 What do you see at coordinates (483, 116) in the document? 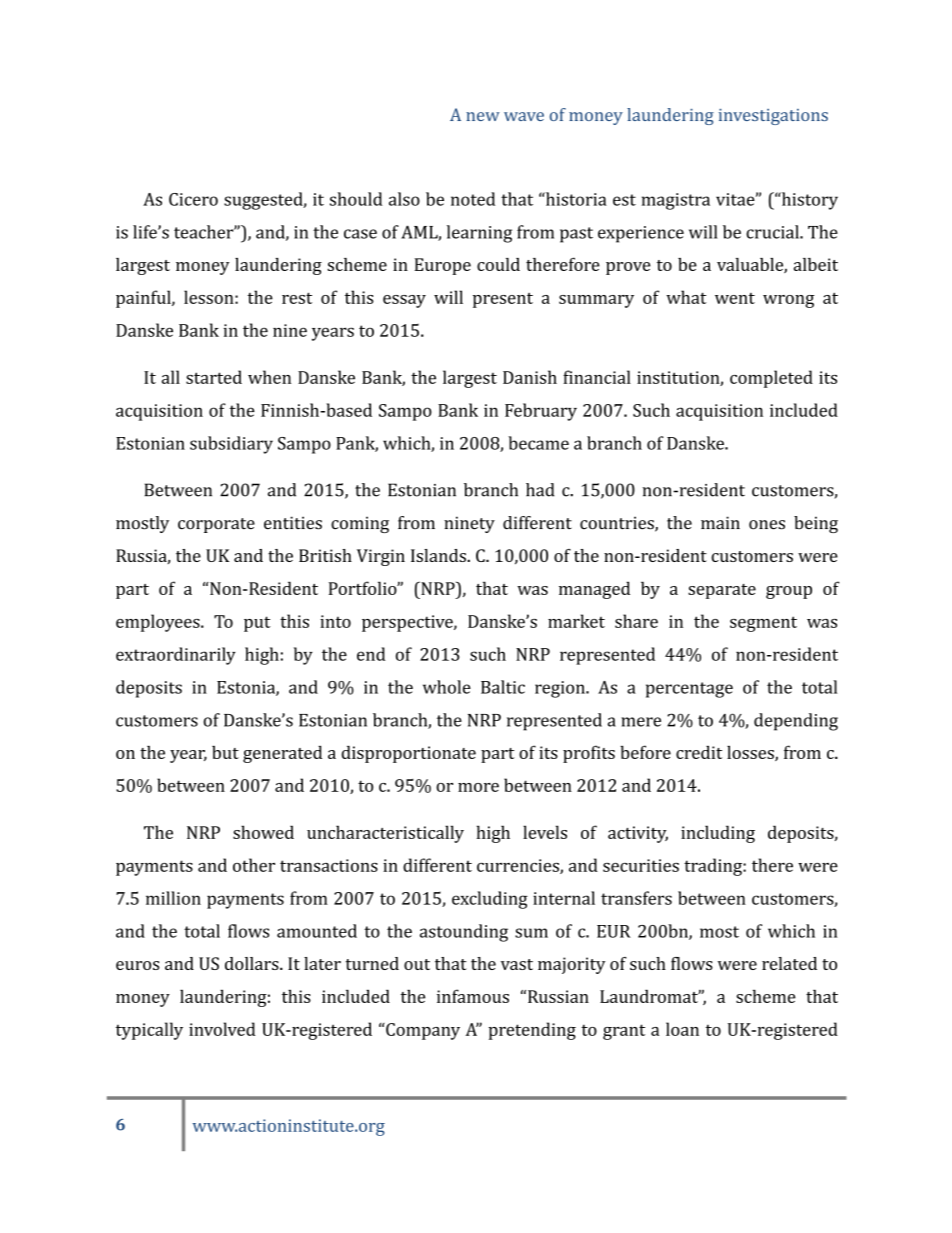
I see `new` at bounding box center [483, 116].
